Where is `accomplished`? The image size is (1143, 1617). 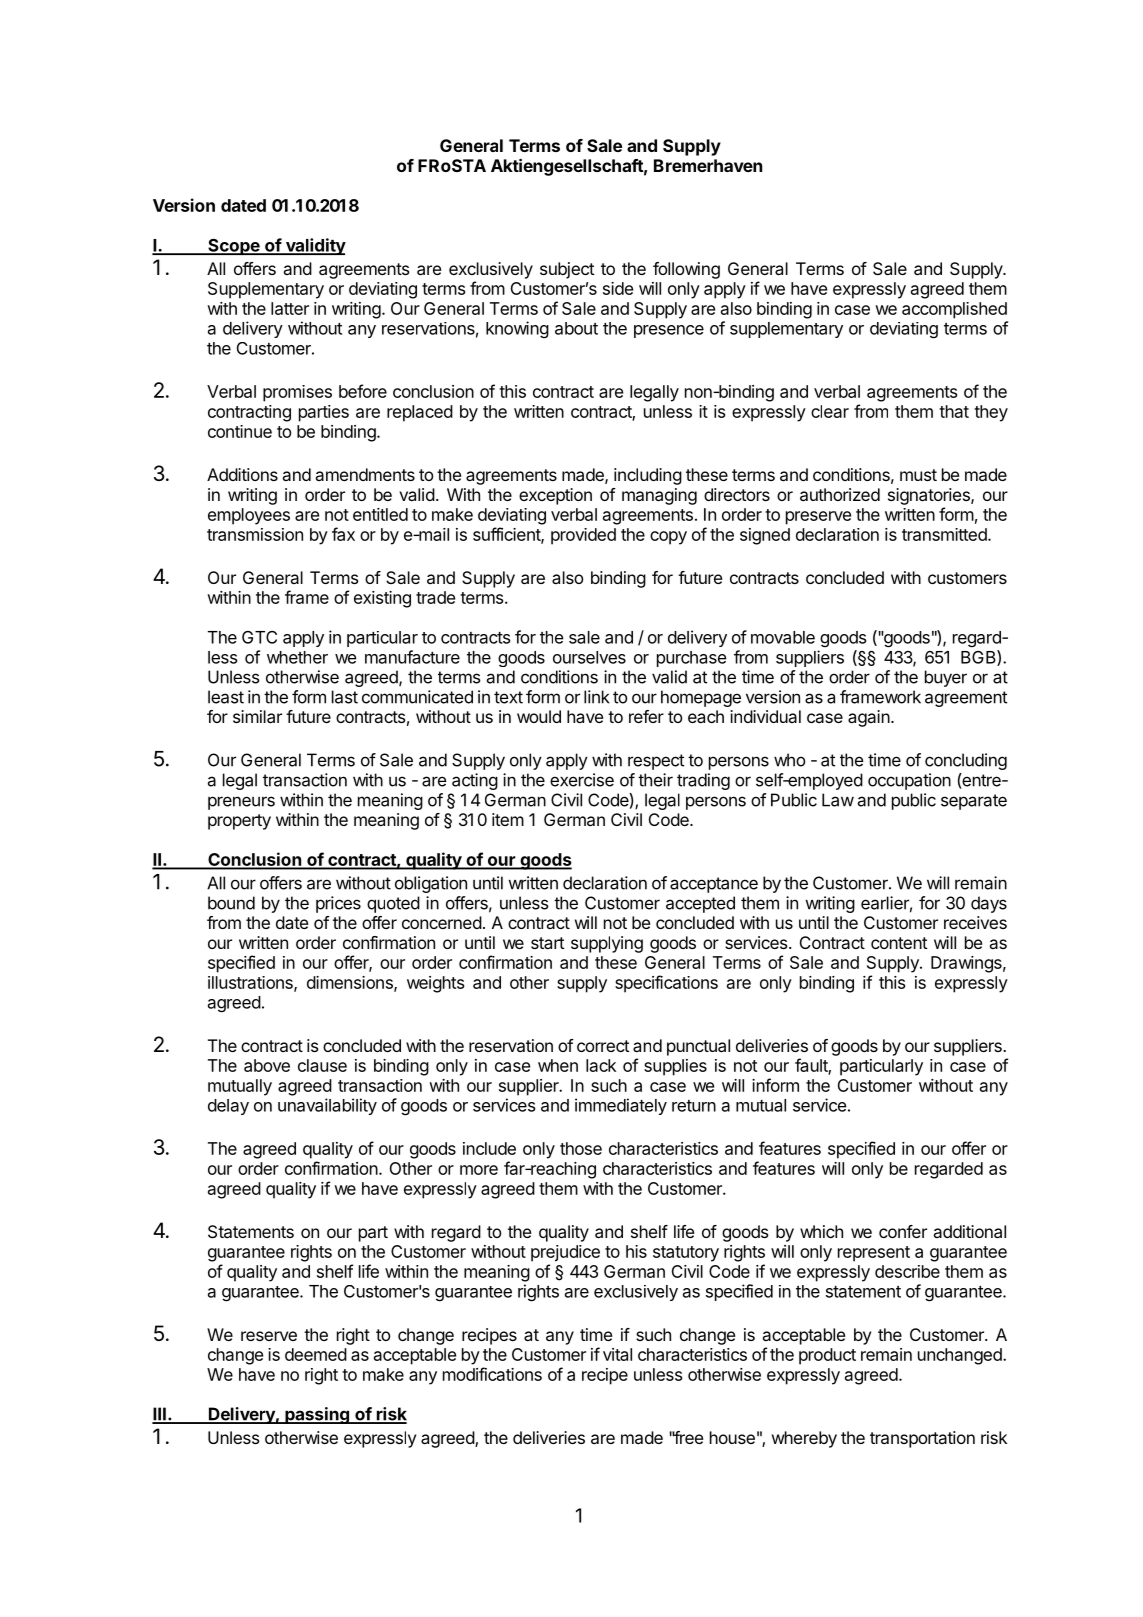 accomplished is located at coordinates (954, 310).
